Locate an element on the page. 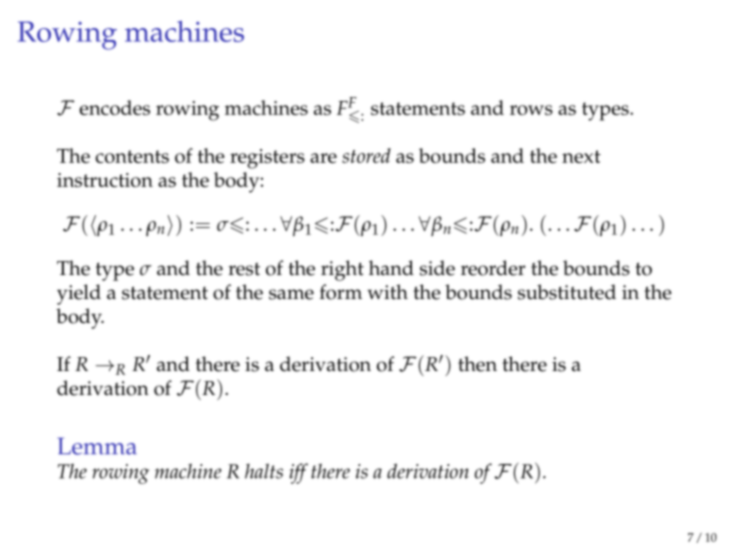 The image size is (729, 547). Lemma is located at coordinates (97, 446).
